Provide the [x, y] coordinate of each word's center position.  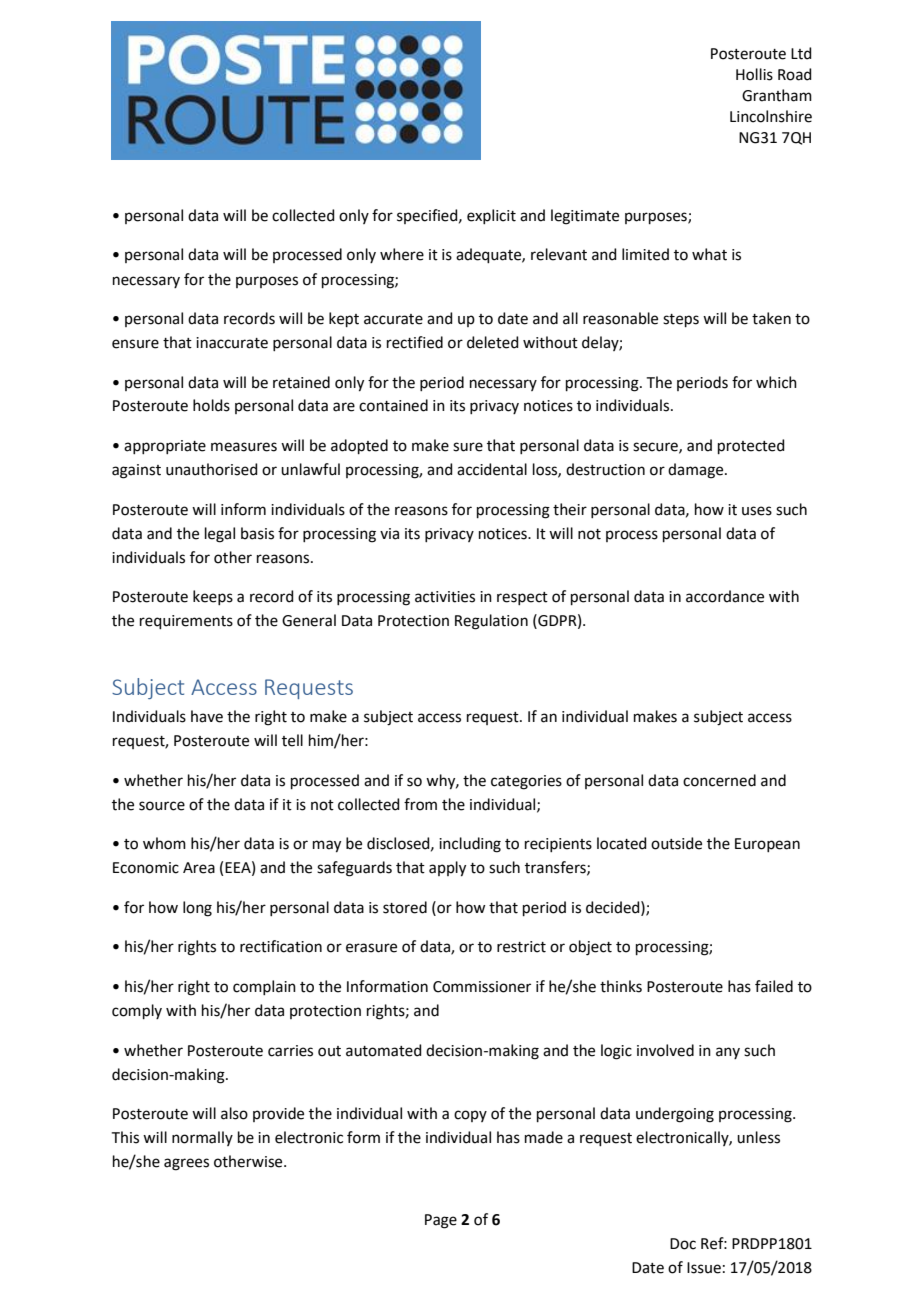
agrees [186, 1164]
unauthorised [212, 469]
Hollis [754, 74]
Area [199, 868]
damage [697, 471]
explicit [491, 216]
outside [676, 843]
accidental [492, 469]
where [402, 254]
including [470, 845]
